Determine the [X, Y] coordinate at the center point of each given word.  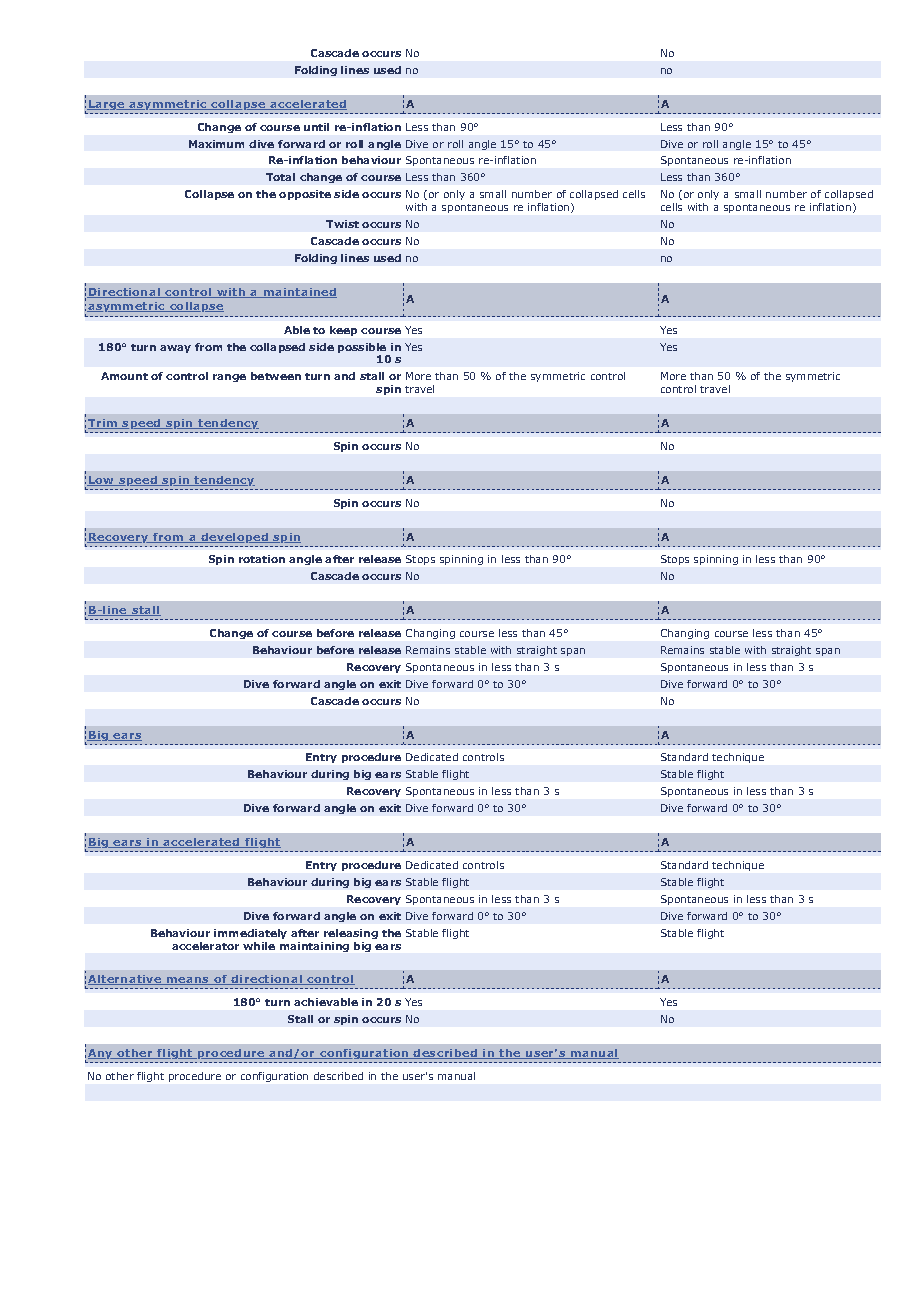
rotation [262, 559]
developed [234, 538]
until [316, 127]
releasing [351, 934]
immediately [250, 934]
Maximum [216, 144]
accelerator [205, 946]
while [259, 946]
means [188, 981]
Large [107, 105]
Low [101, 481]
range [229, 378]
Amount [124, 376]
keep [343, 331]
